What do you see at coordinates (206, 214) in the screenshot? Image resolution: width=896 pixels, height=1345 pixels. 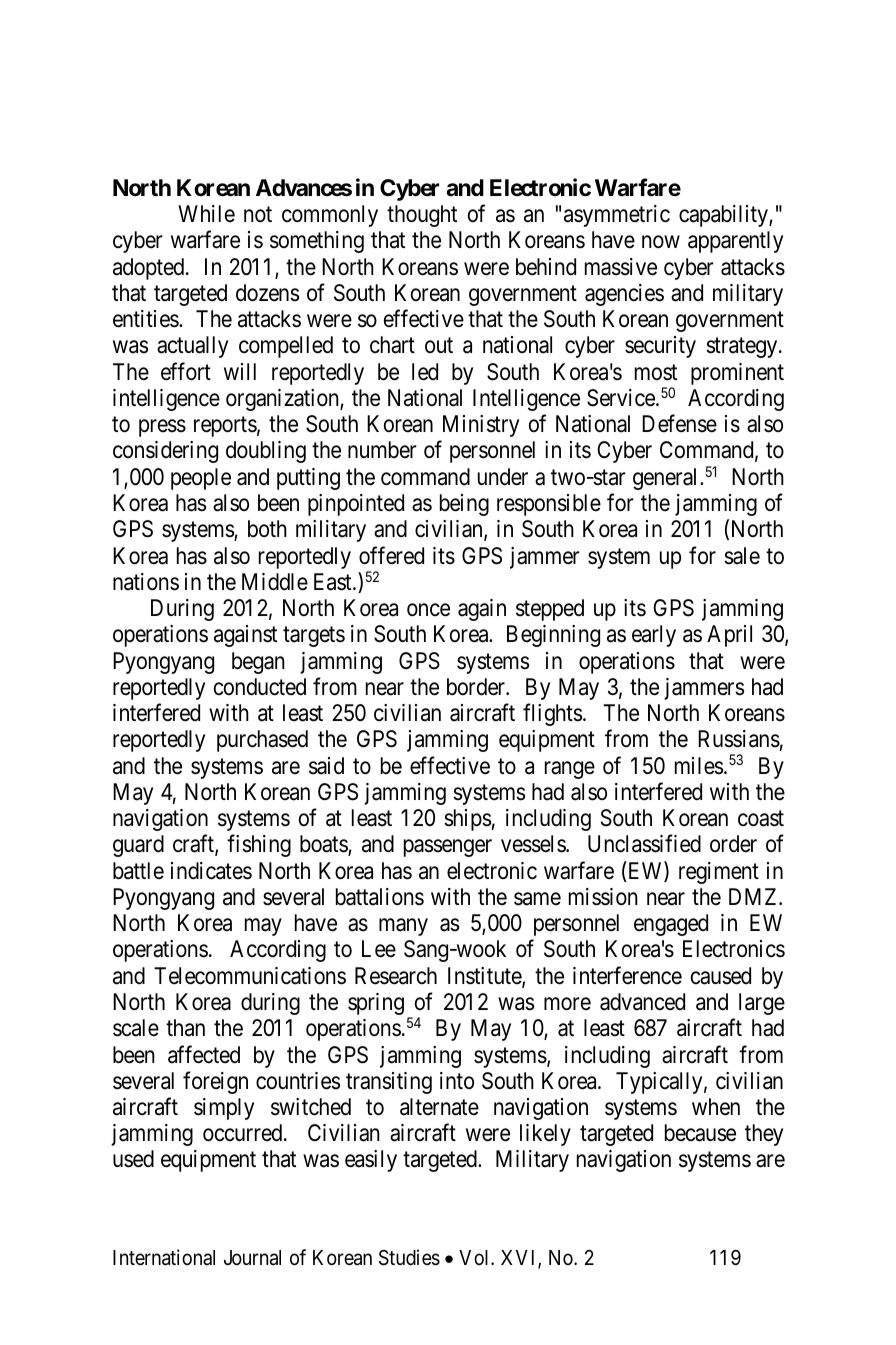 I see `While` at bounding box center [206, 214].
